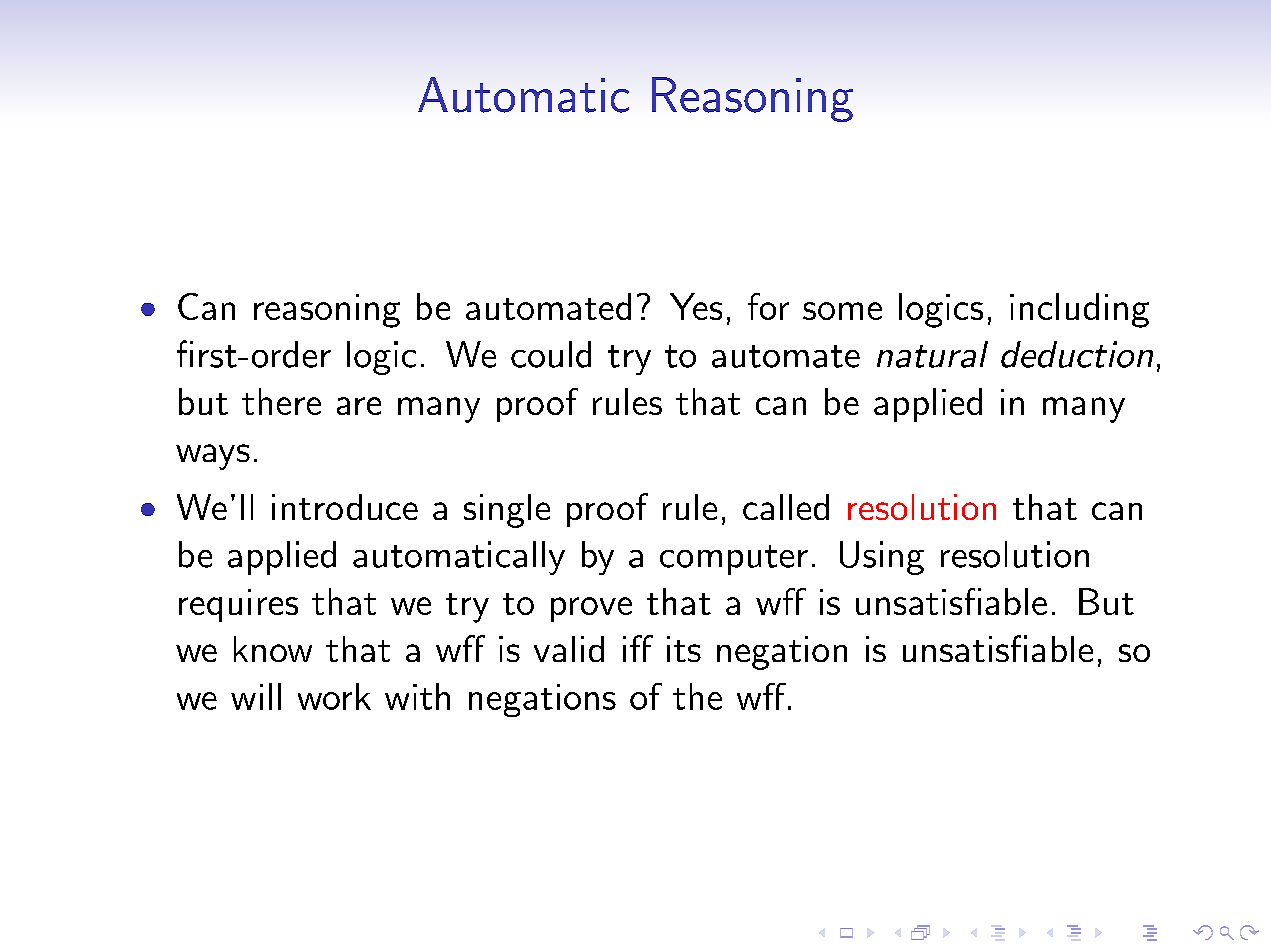 This image has height=952, width=1271. Describe the element at coordinates (334, 696) in the image. I see `work` at that location.
